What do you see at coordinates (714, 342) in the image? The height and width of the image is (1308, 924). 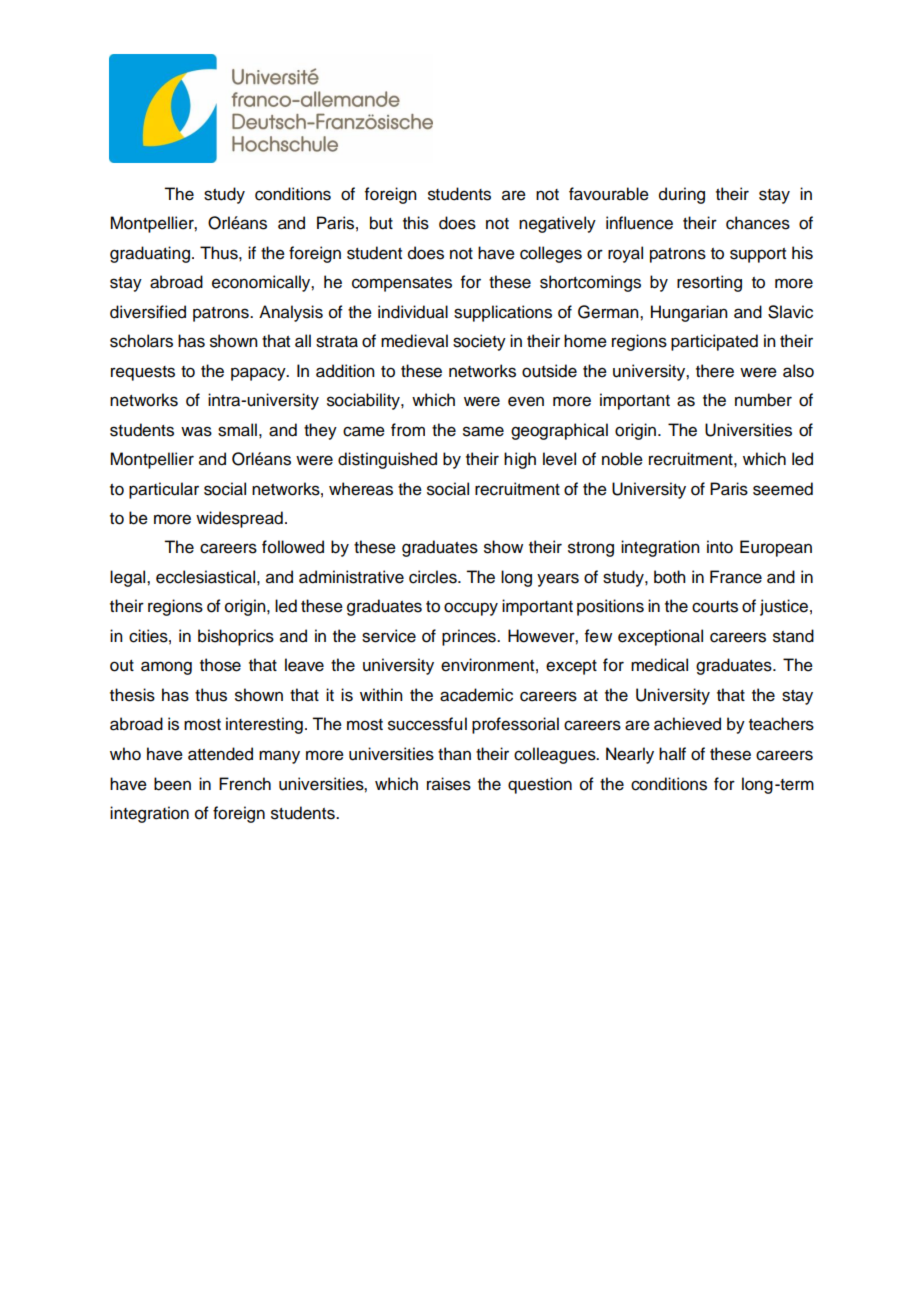 I see `participated` at bounding box center [714, 342].
